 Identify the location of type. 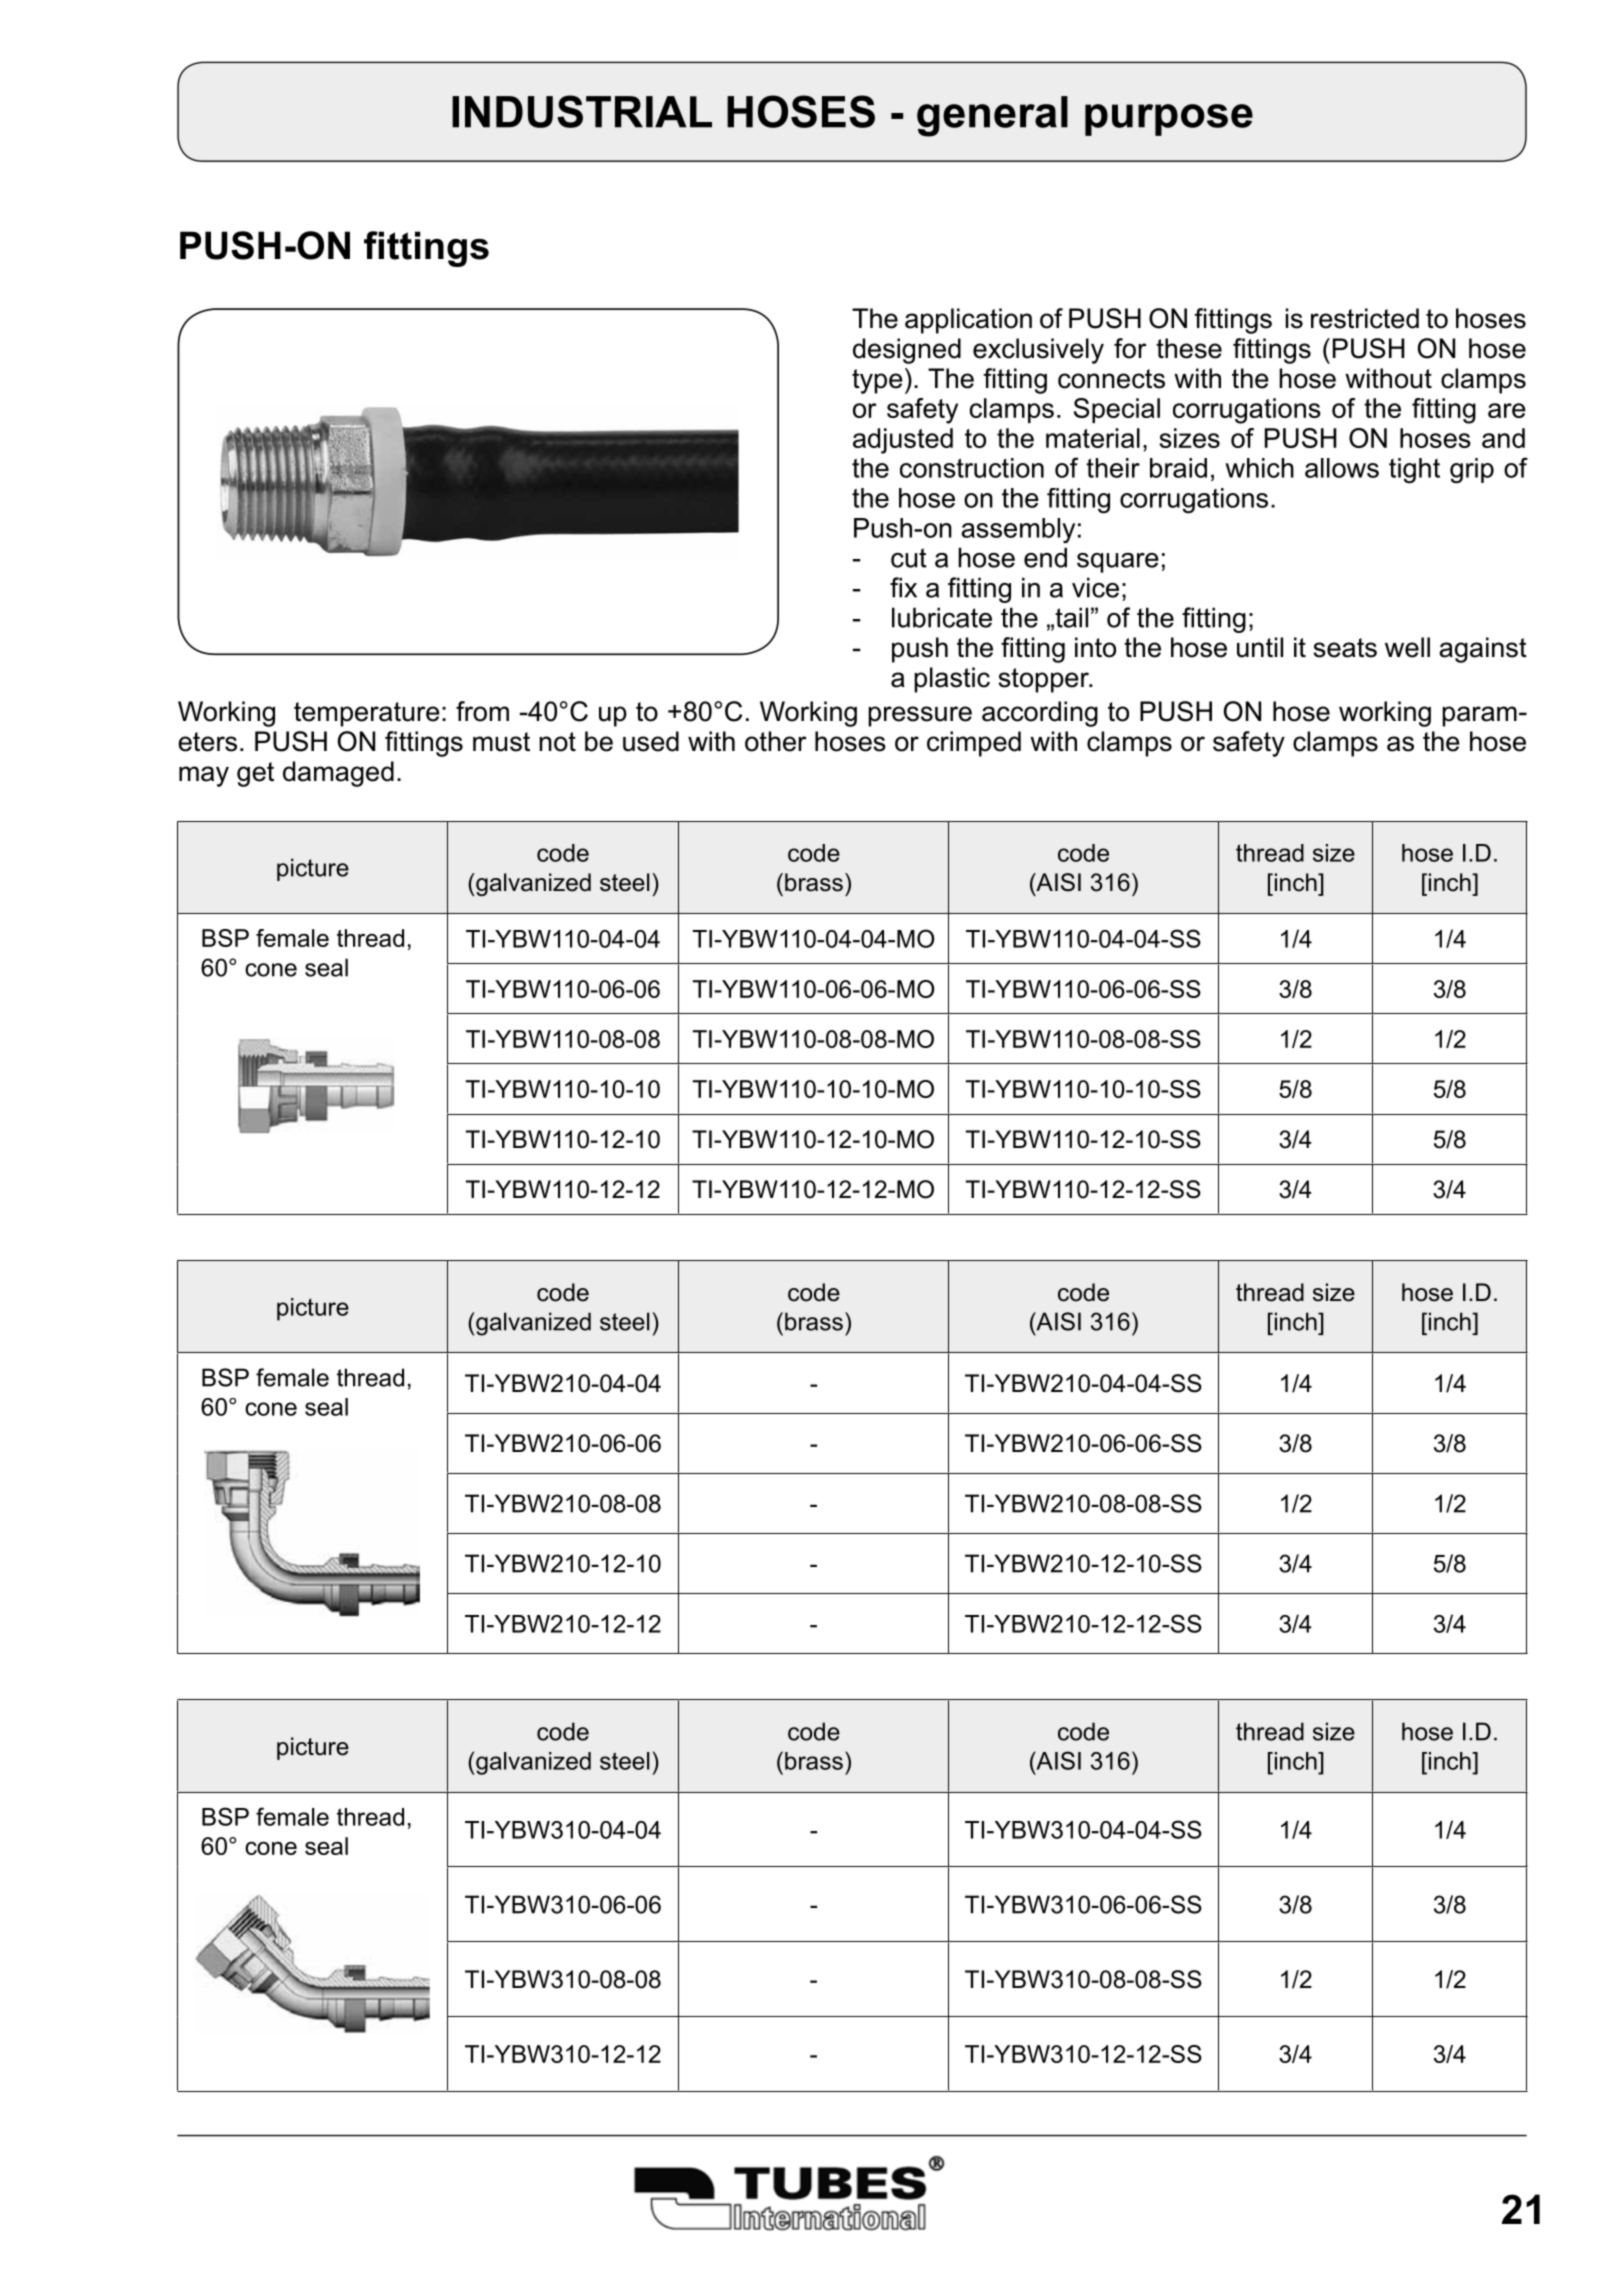
(877, 381).
